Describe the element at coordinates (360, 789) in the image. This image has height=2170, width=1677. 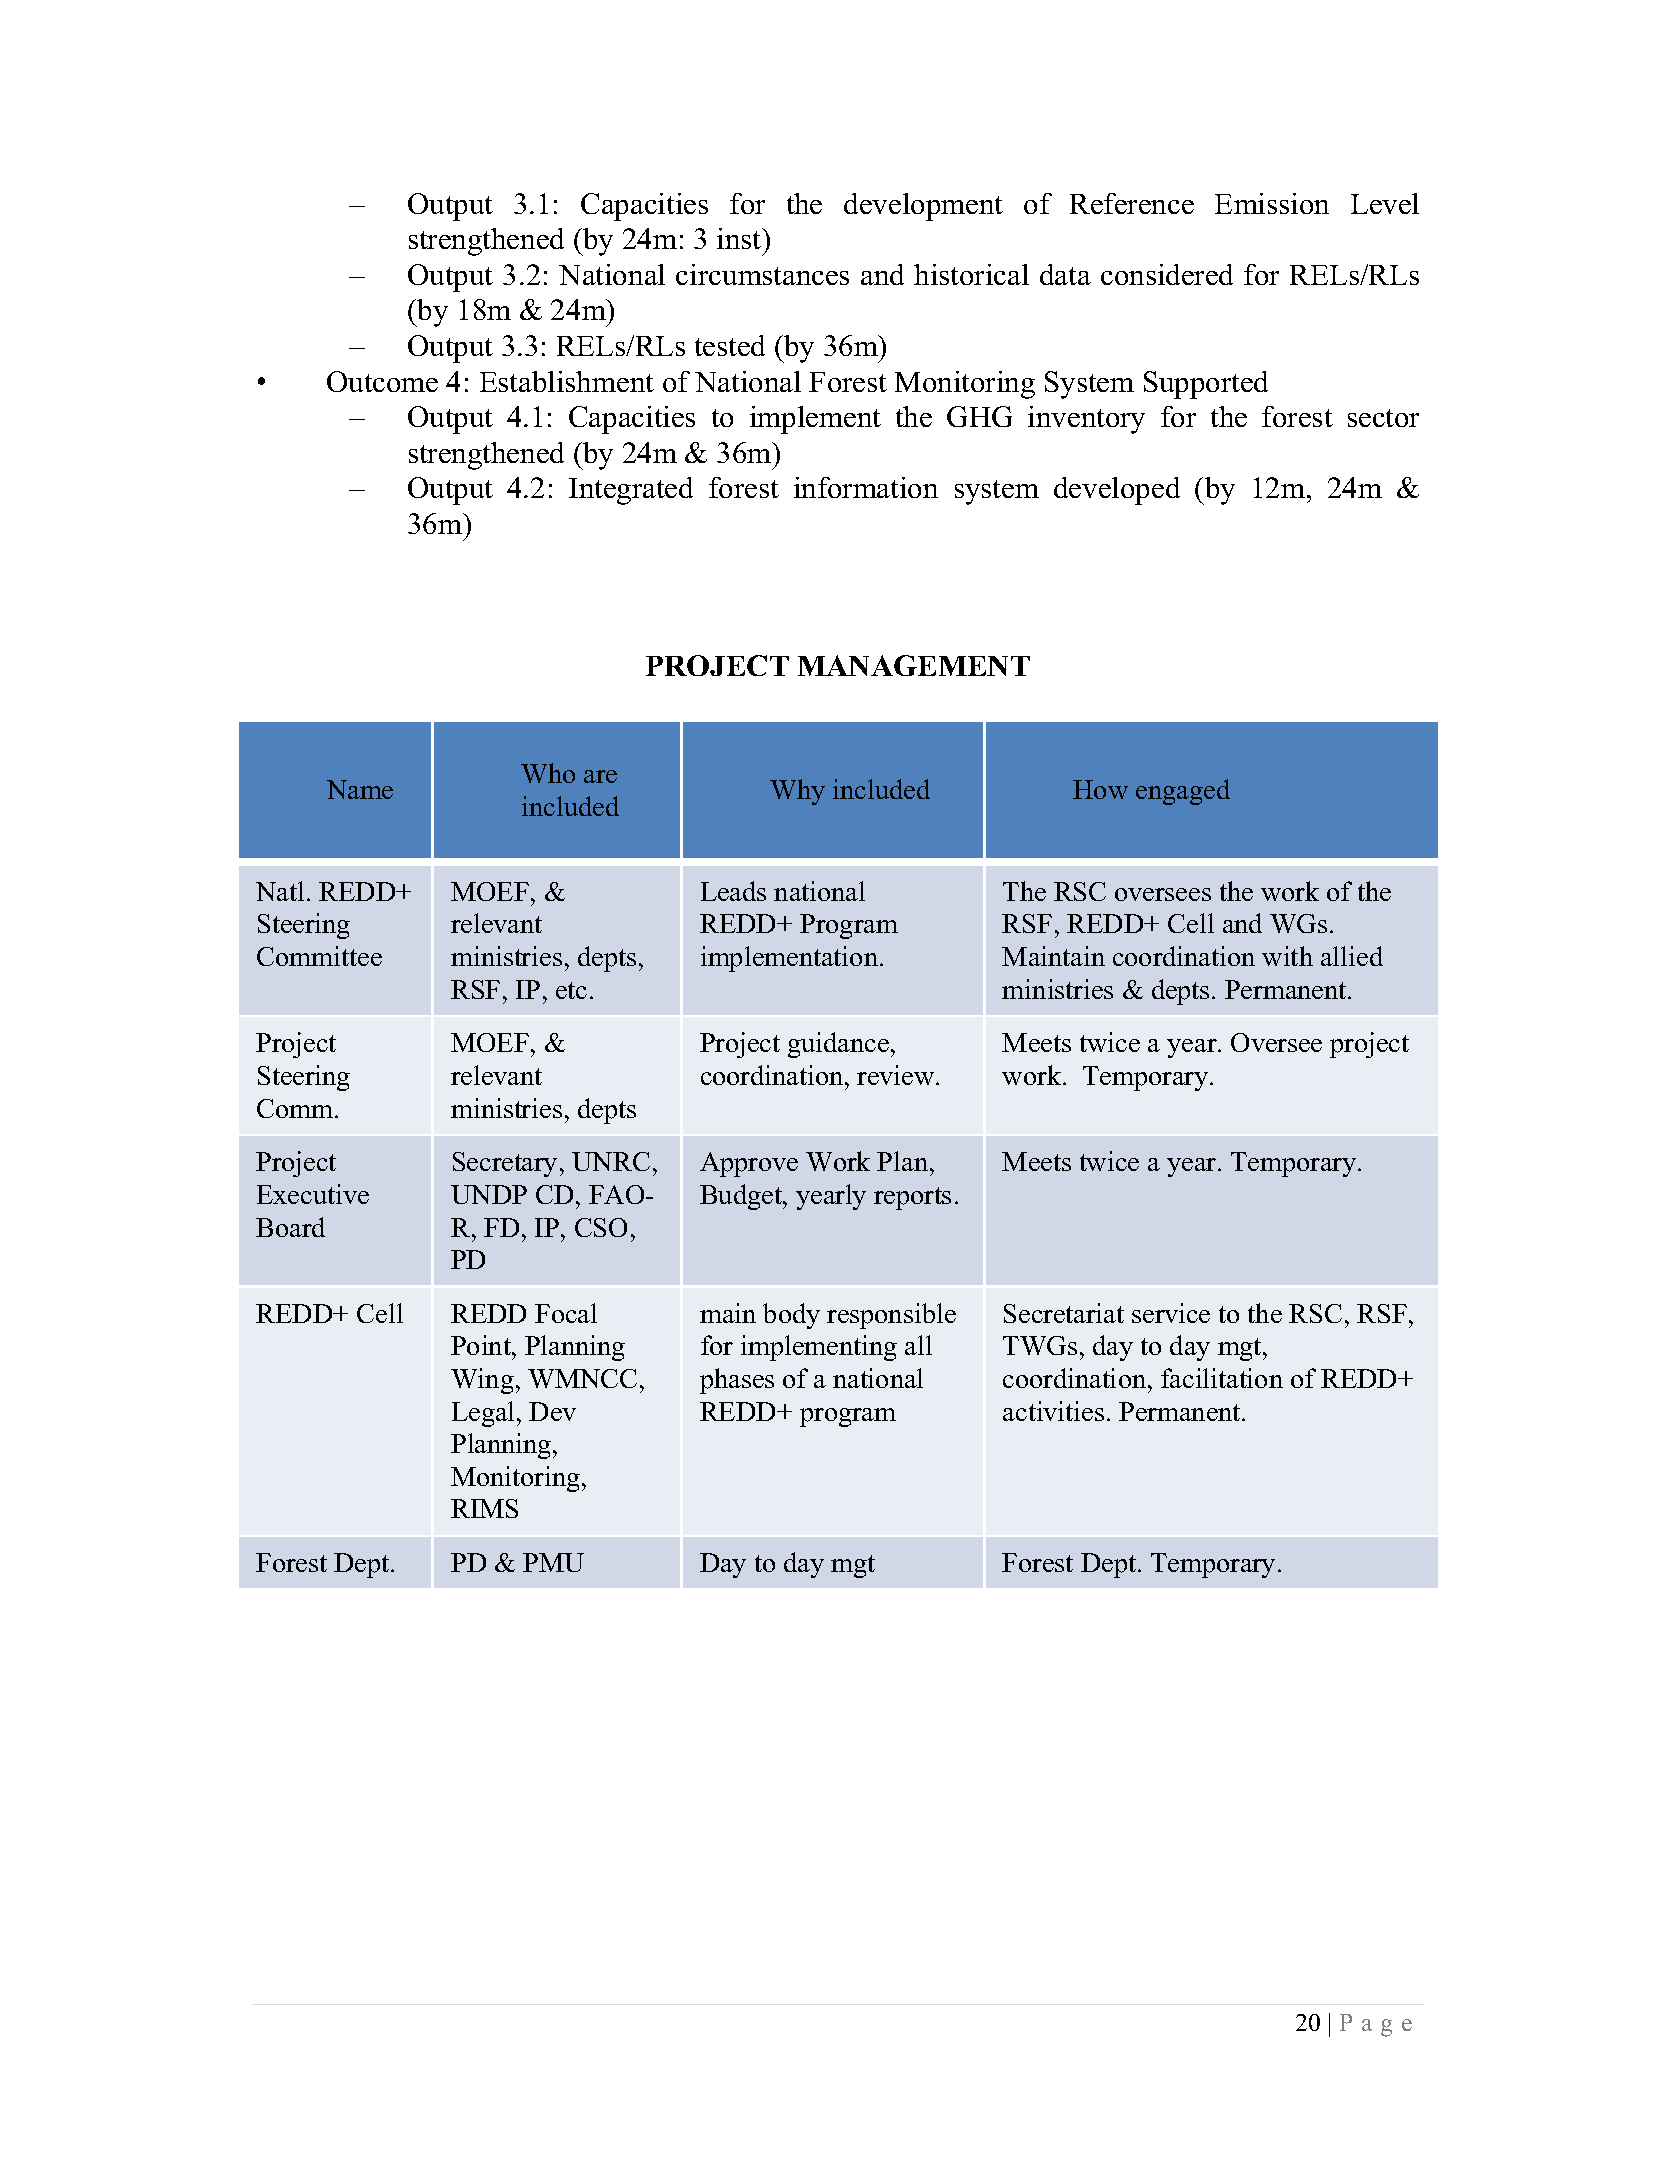
I see `Name` at that location.
